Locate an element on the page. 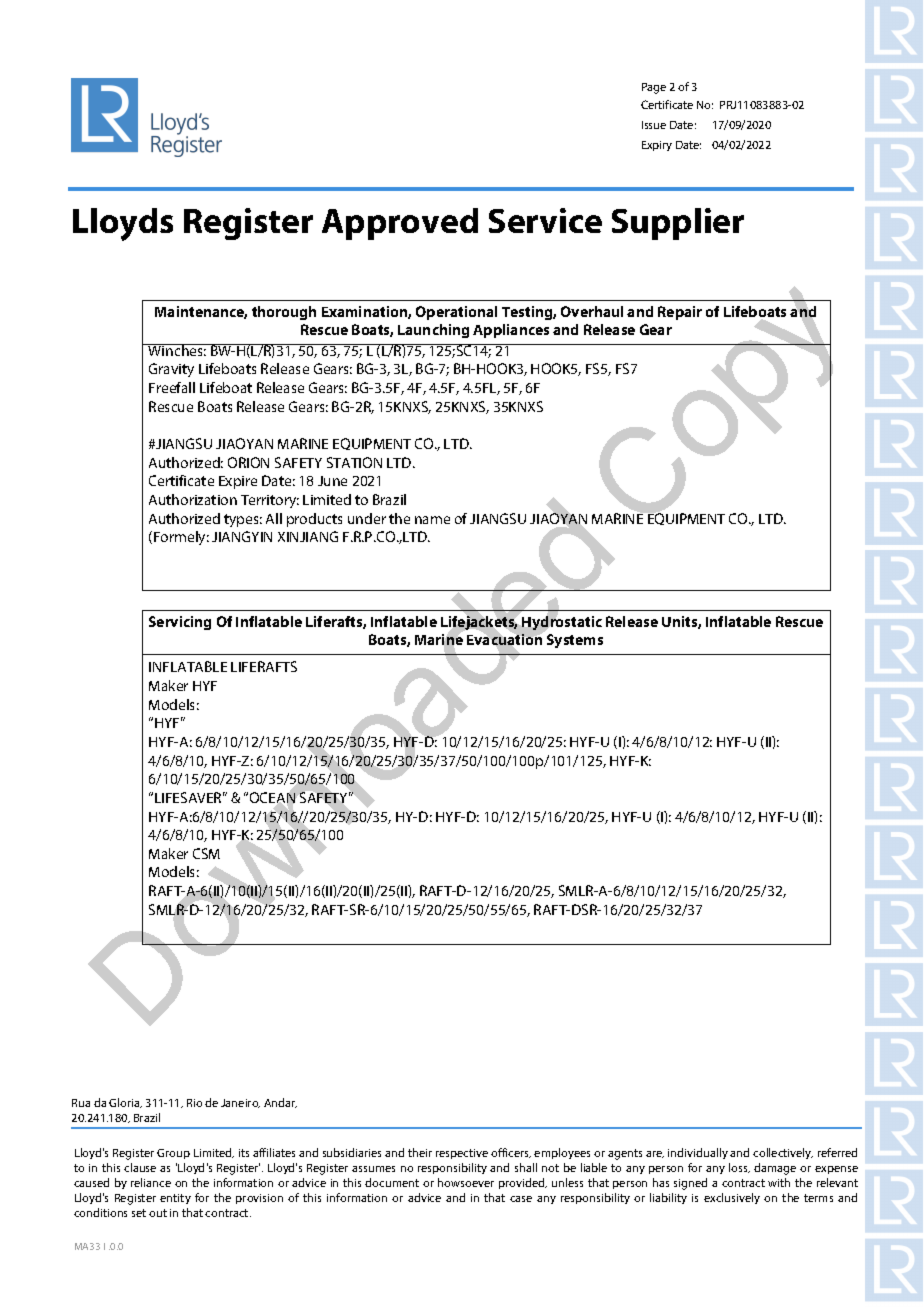 This page has width=924, height=1308. name is located at coordinates (432, 520).
